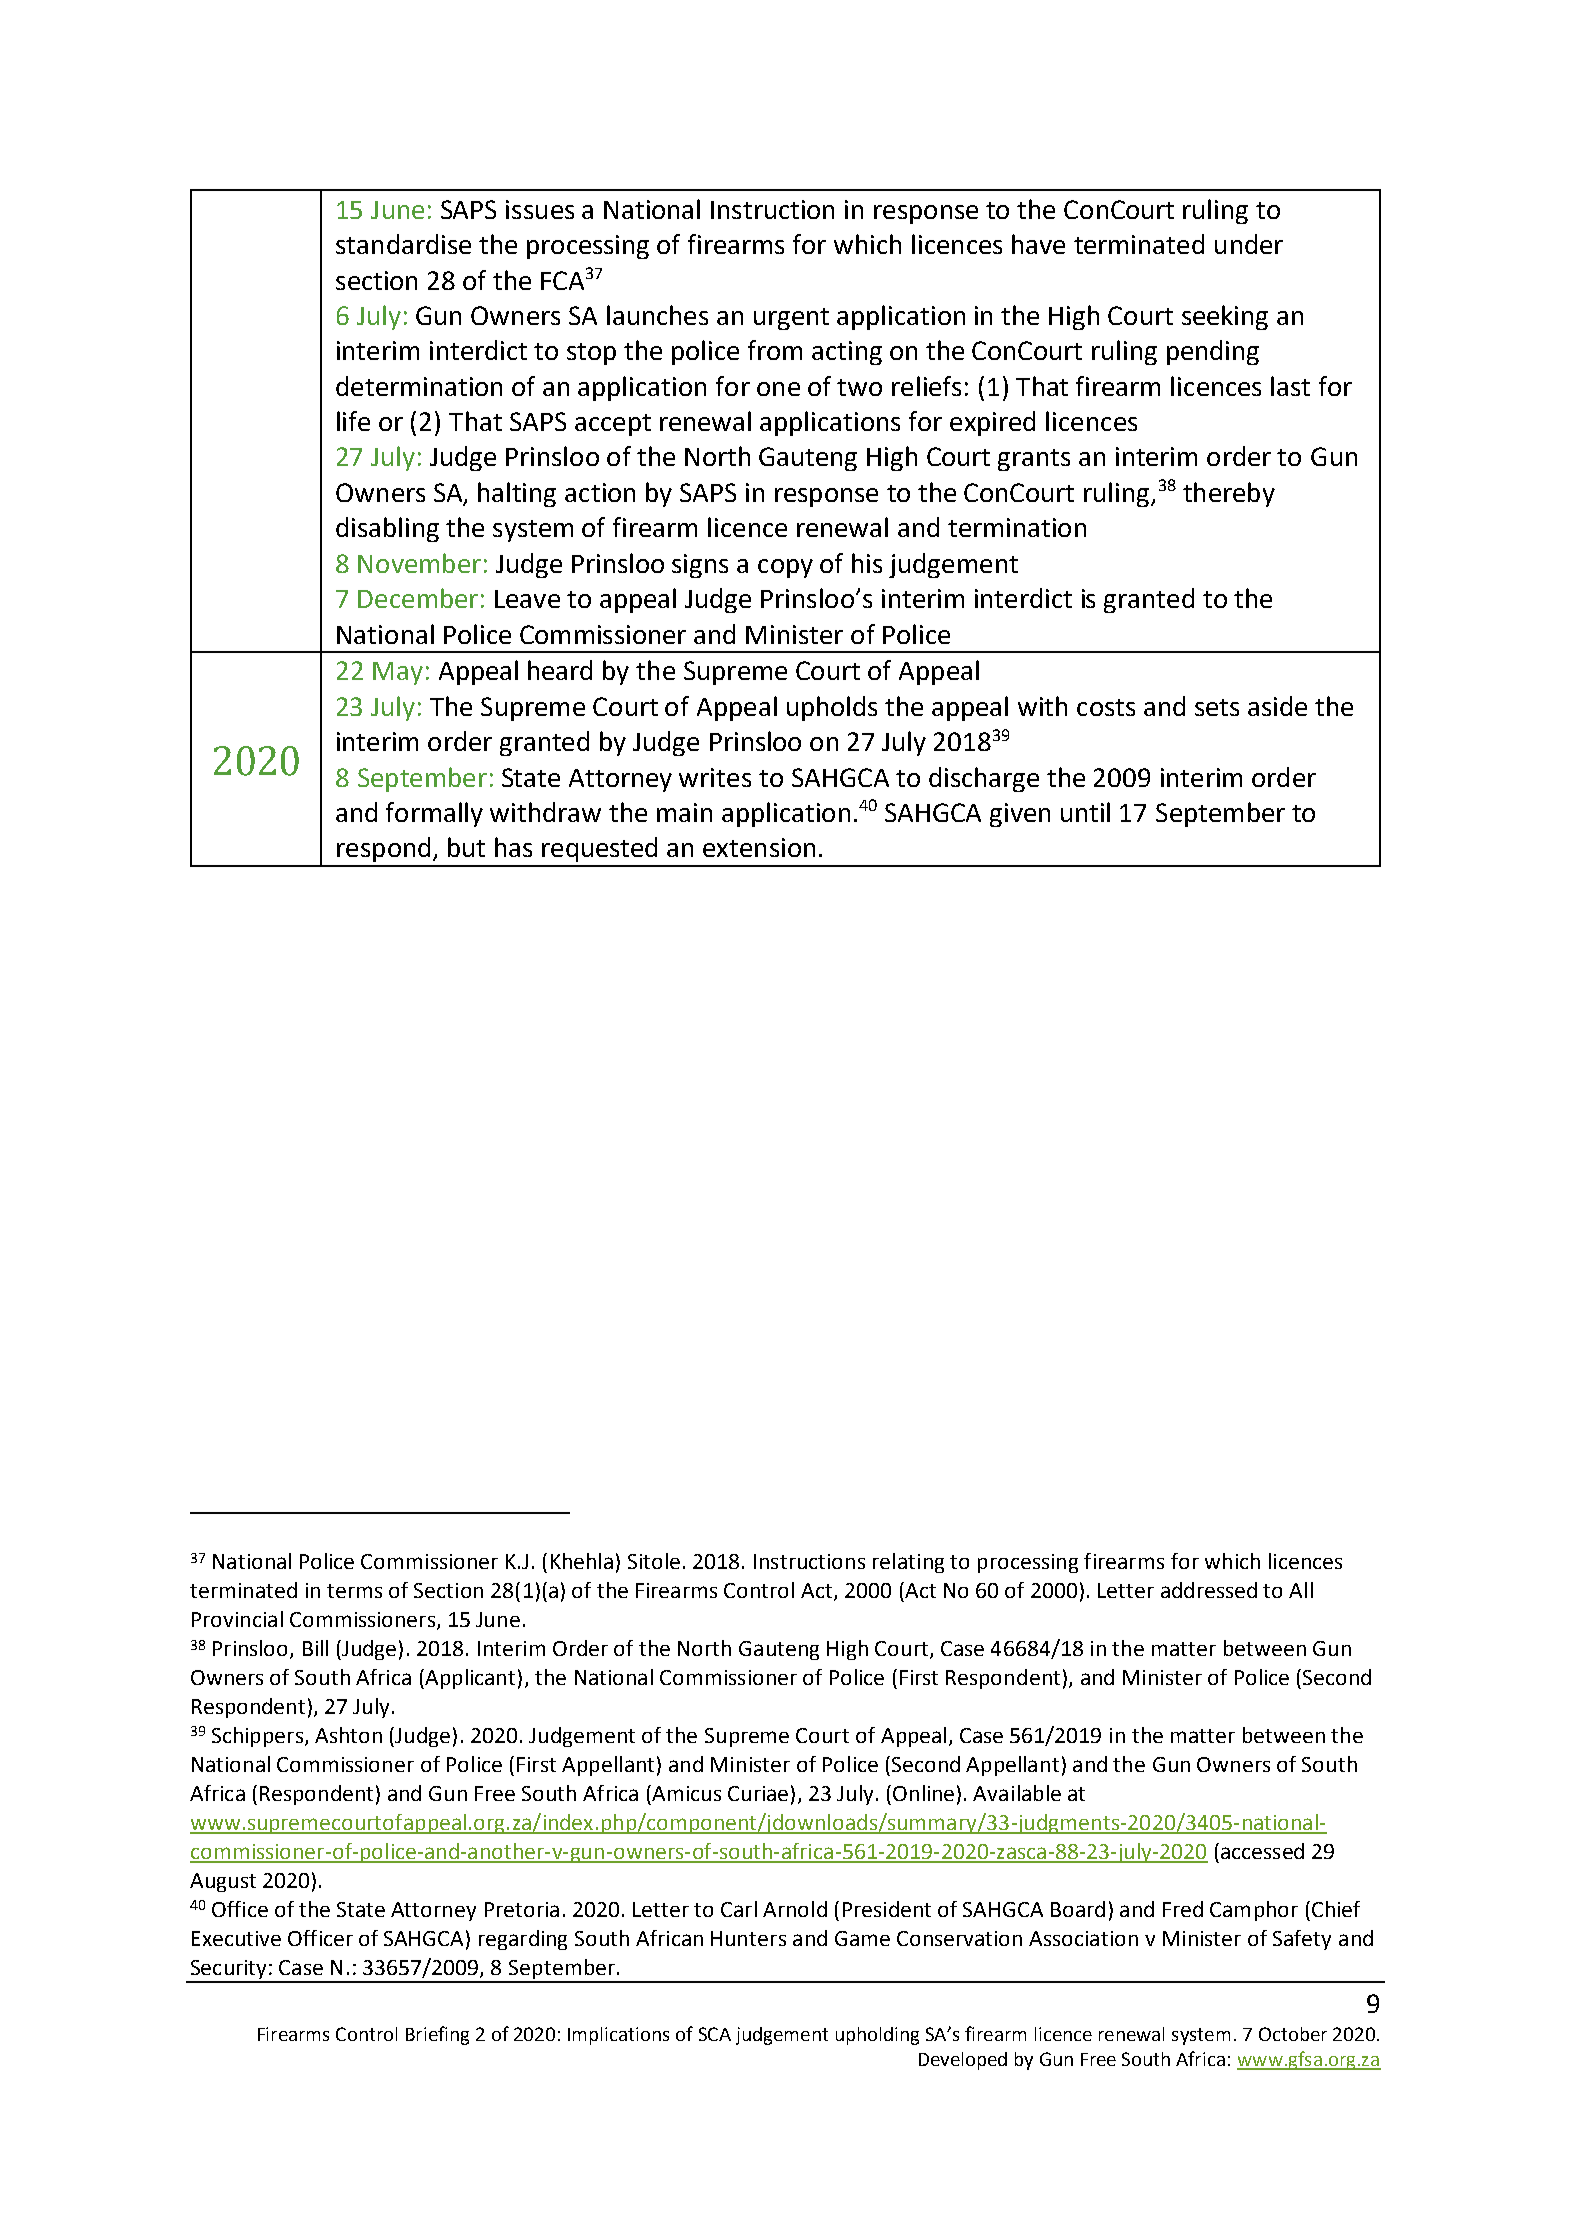 The height and width of the screenshot is (2220, 1570). Describe the element at coordinates (759, 847) in the screenshot. I see `extension` at that location.
